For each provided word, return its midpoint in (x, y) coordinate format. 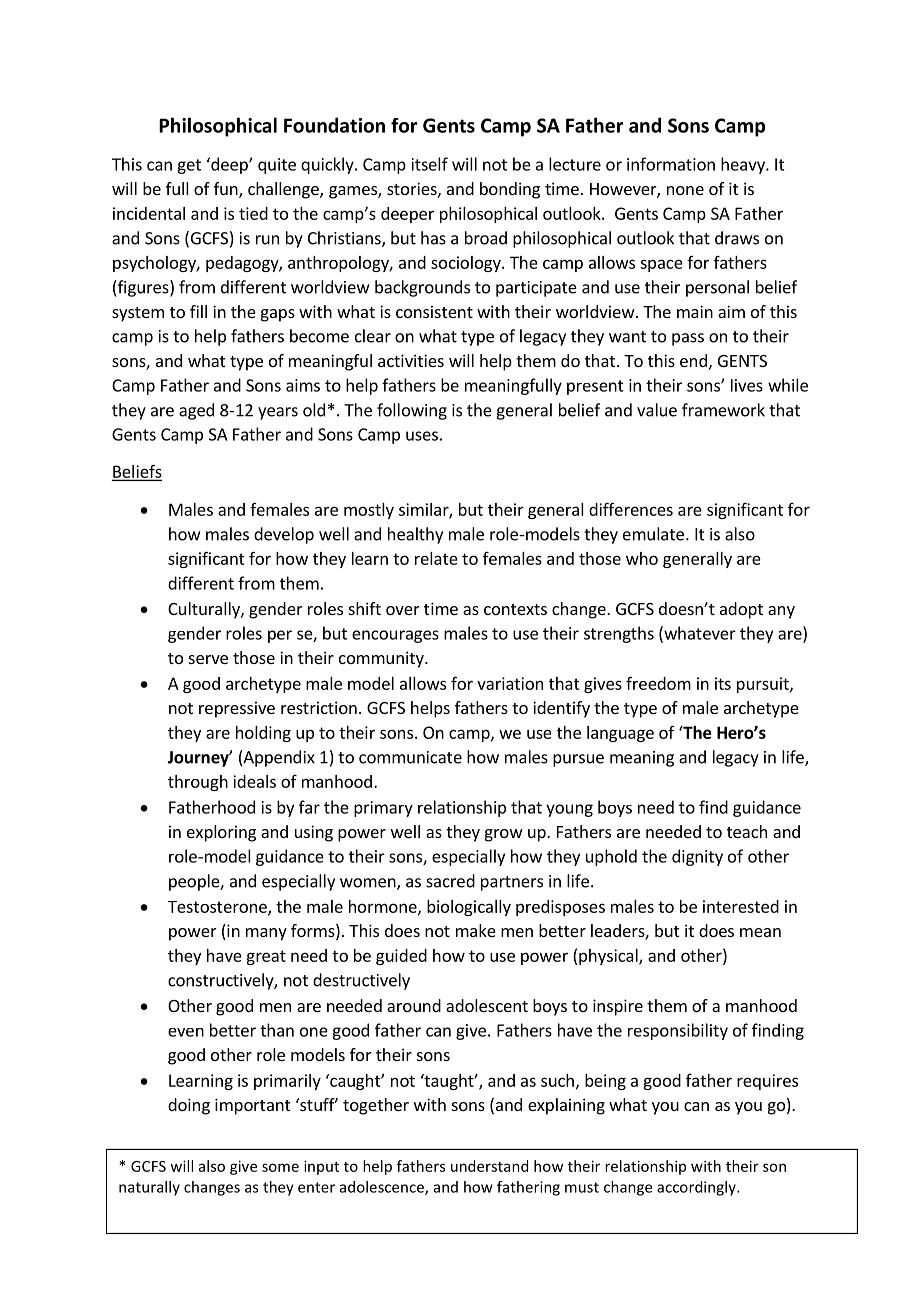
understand (489, 1166)
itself (430, 164)
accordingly (697, 1188)
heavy (744, 165)
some (280, 1167)
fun (227, 190)
